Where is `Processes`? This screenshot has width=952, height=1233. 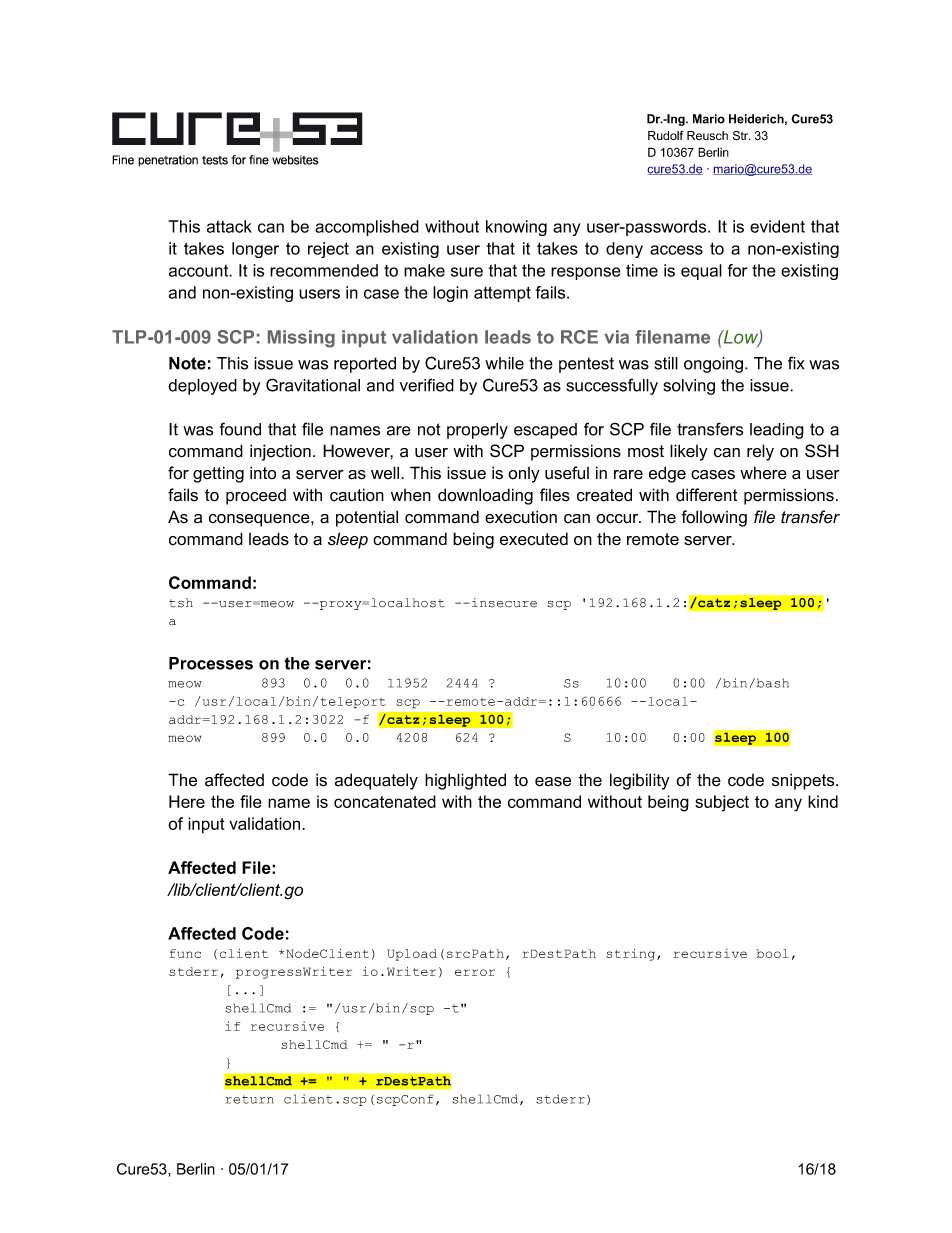
Processes is located at coordinates (211, 663).
